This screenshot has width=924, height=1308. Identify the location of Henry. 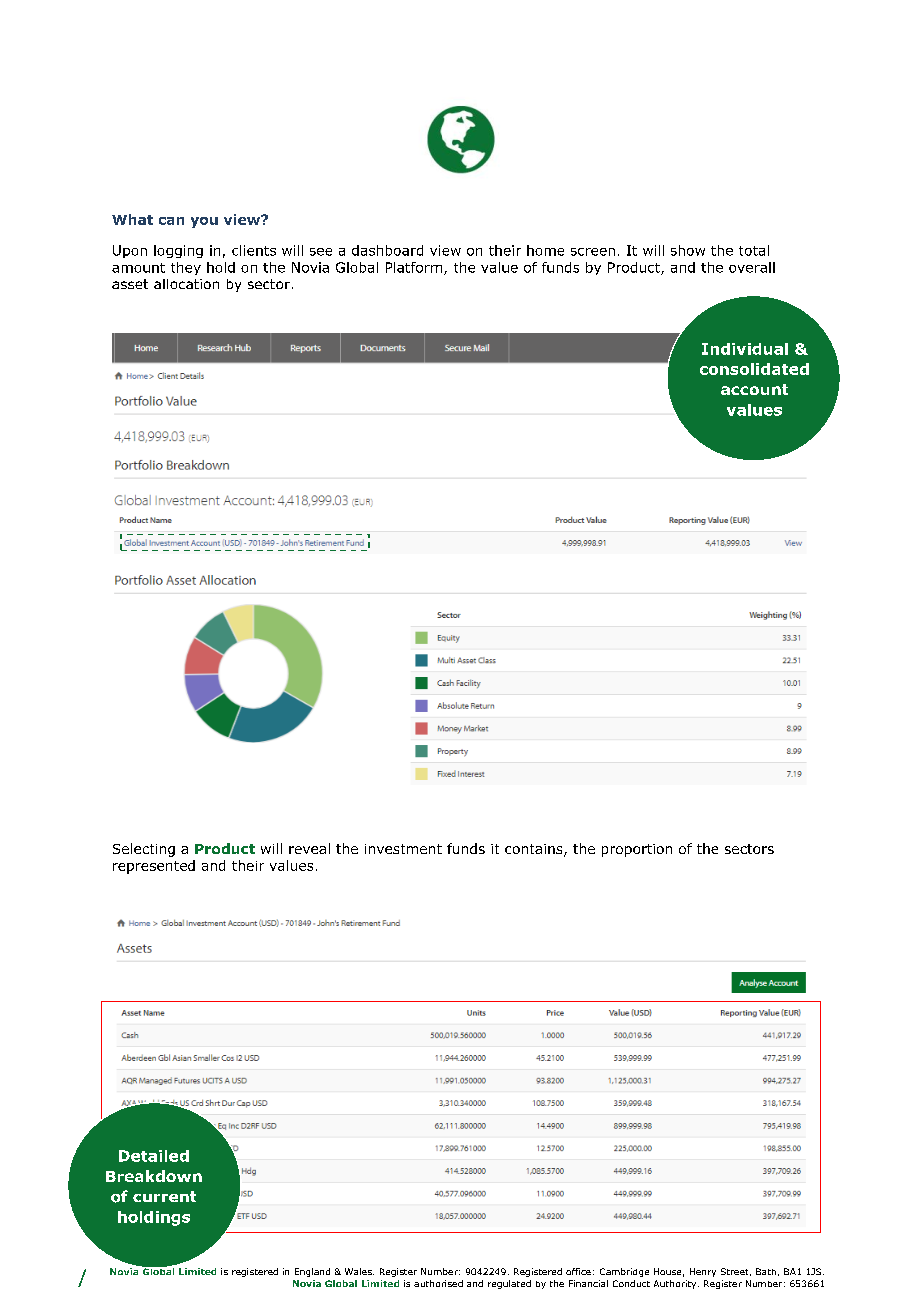
(703, 1272).
